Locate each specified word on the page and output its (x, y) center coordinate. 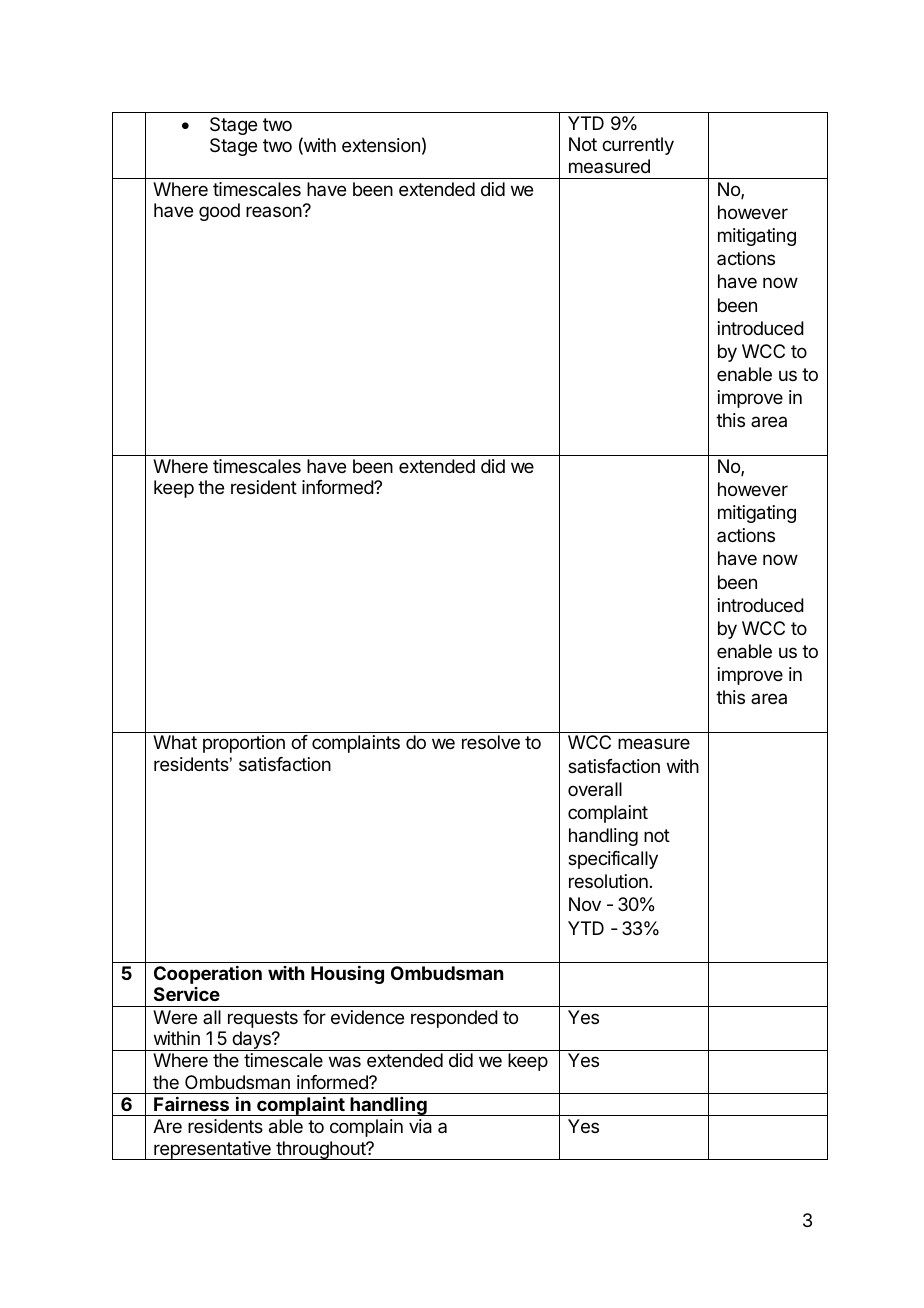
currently (638, 146)
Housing (347, 975)
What (175, 742)
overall (595, 789)
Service (187, 994)
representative (212, 1150)
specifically (613, 860)
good (219, 212)
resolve (491, 742)
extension (381, 145)
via (420, 1126)
